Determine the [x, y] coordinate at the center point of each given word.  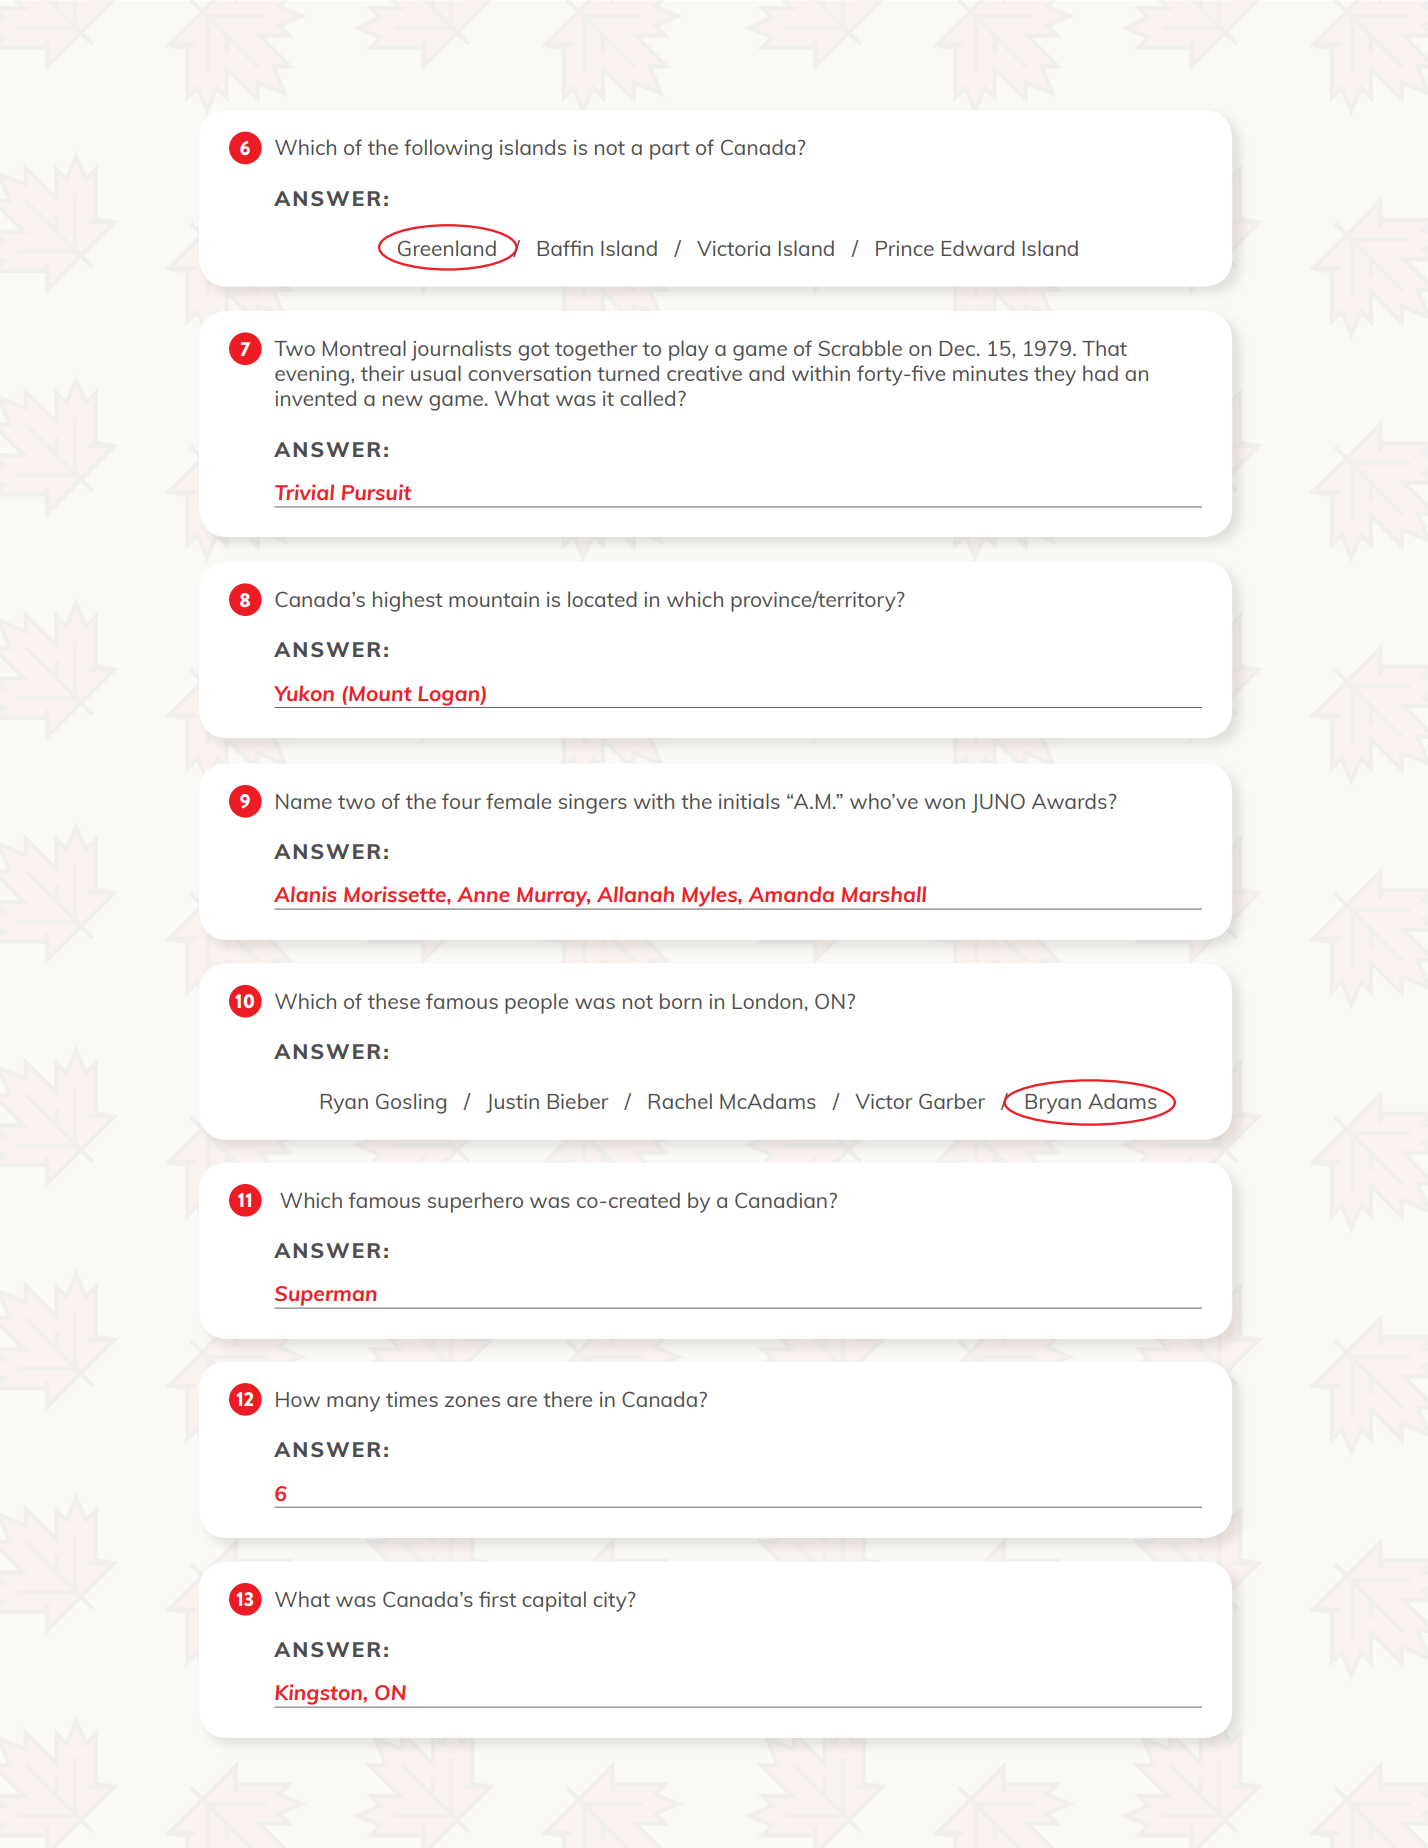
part [670, 150]
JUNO [998, 803]
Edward [978, 248]
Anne [483, 894]
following [448, 149]
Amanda [791, 894]
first [497, 1599]
